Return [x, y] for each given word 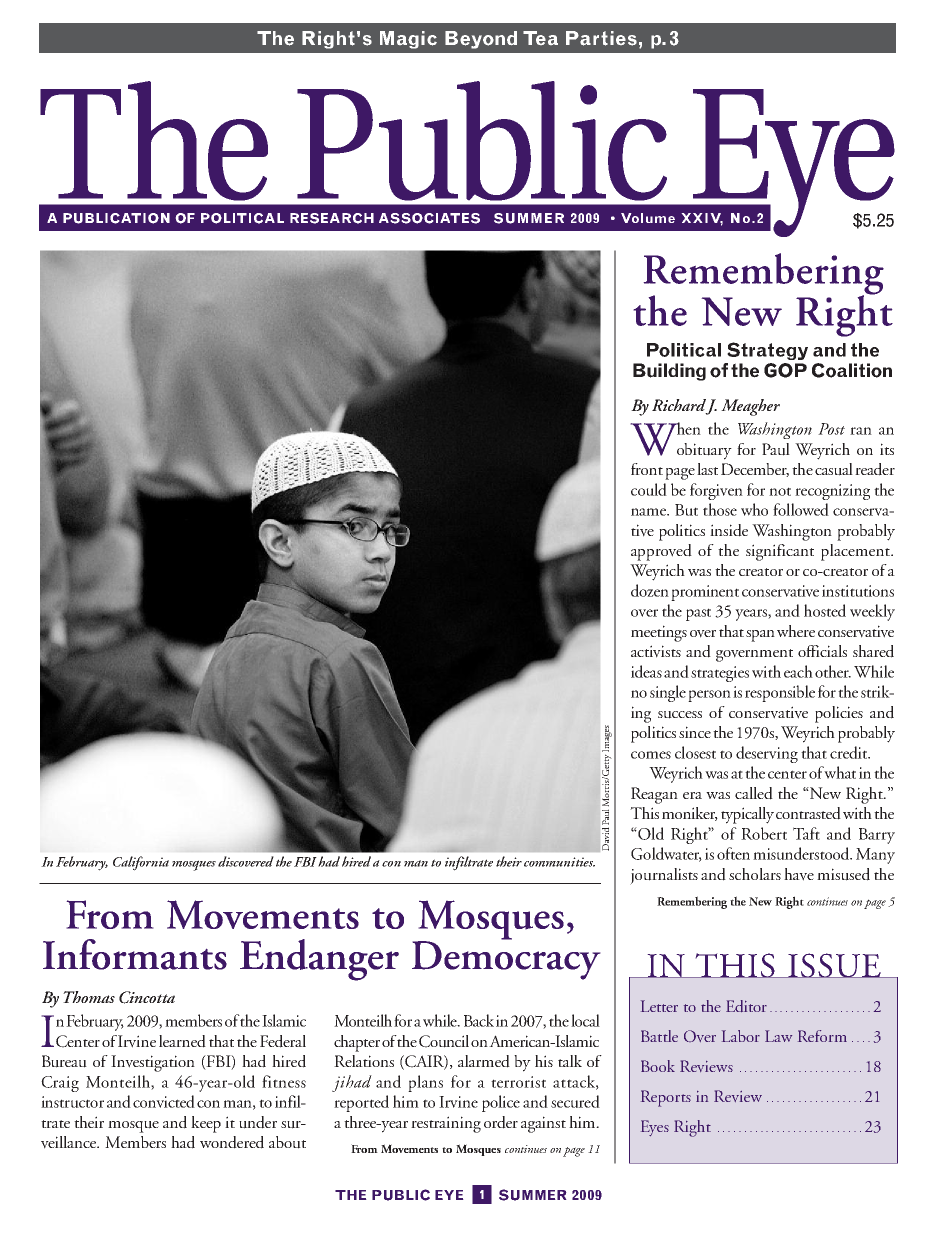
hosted [825, 610]
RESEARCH [332, 218]
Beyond [481, 40]
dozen [650, 590]
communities [559, 862]
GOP [785, 370]
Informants [135, 954]
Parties [601, 38]
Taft [806, 833]
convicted [164, 1101]
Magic [408, 40]
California [141, 863]
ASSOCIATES [429, 218]
